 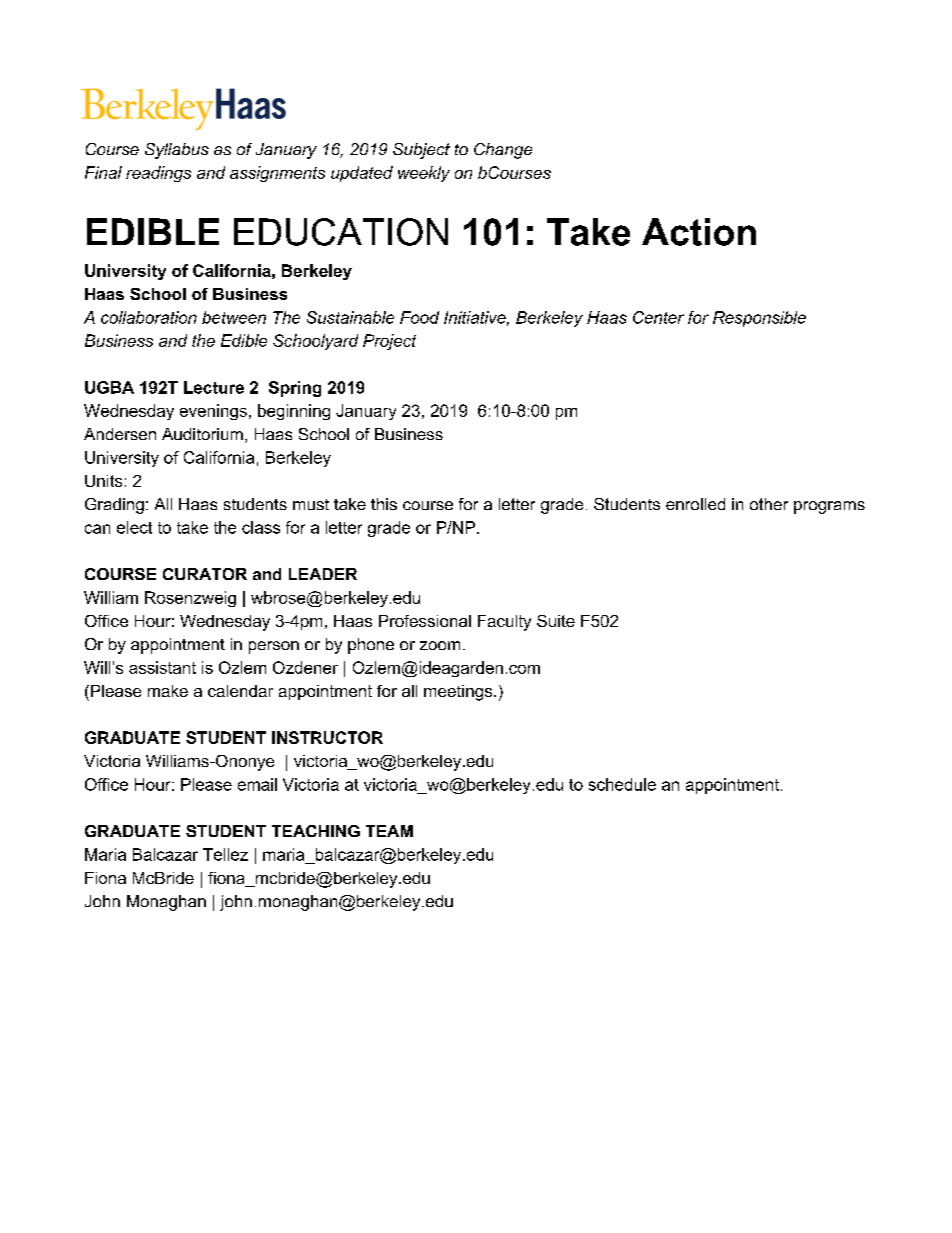 I want to click on assistant, so click(x=162, y=667).
